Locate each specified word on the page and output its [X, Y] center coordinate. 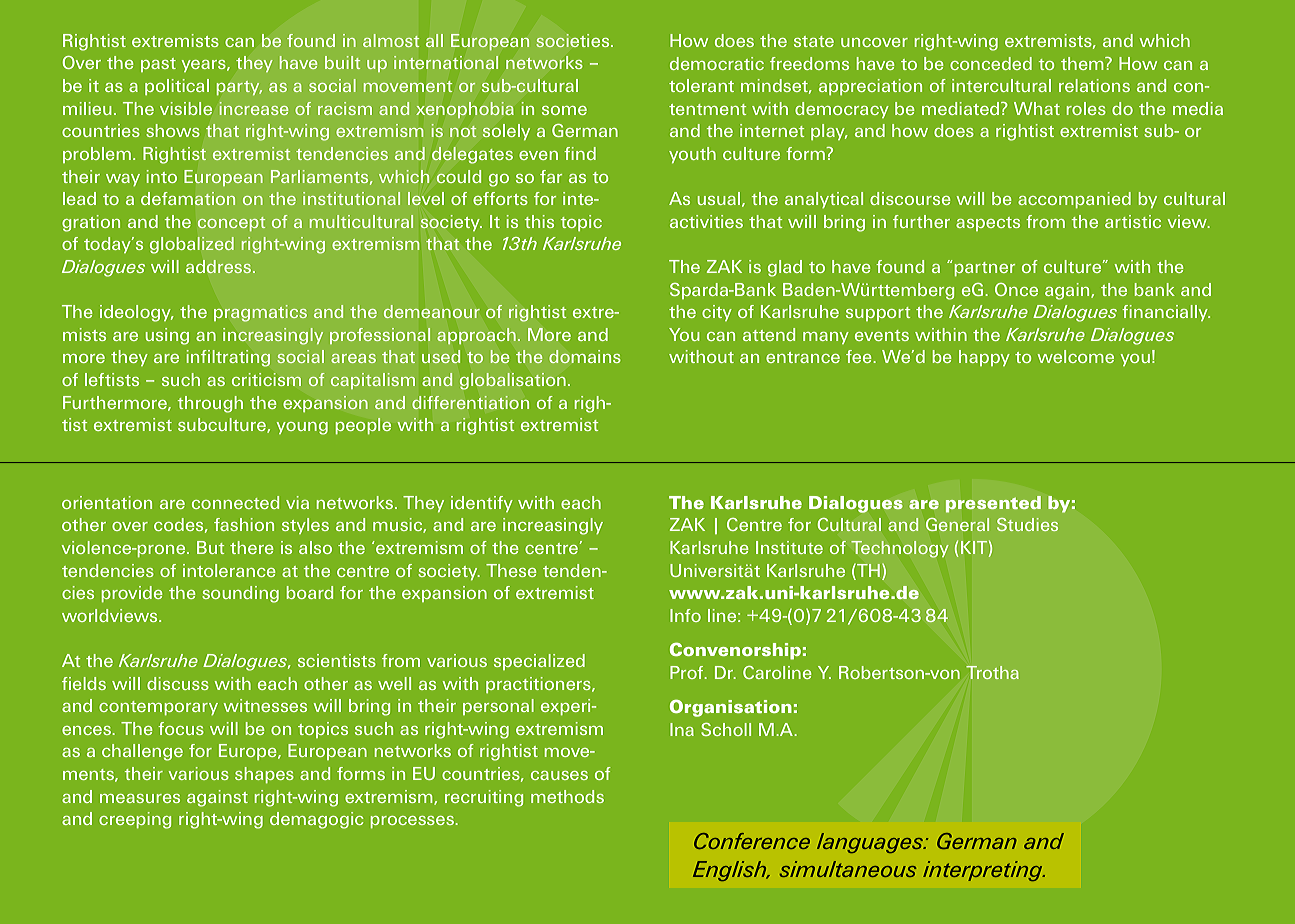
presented [993, 504]
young [302, 428]
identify [482, 504]
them [1083, 63]
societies [574, 40]
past [158, 65]
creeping [135, 820]
